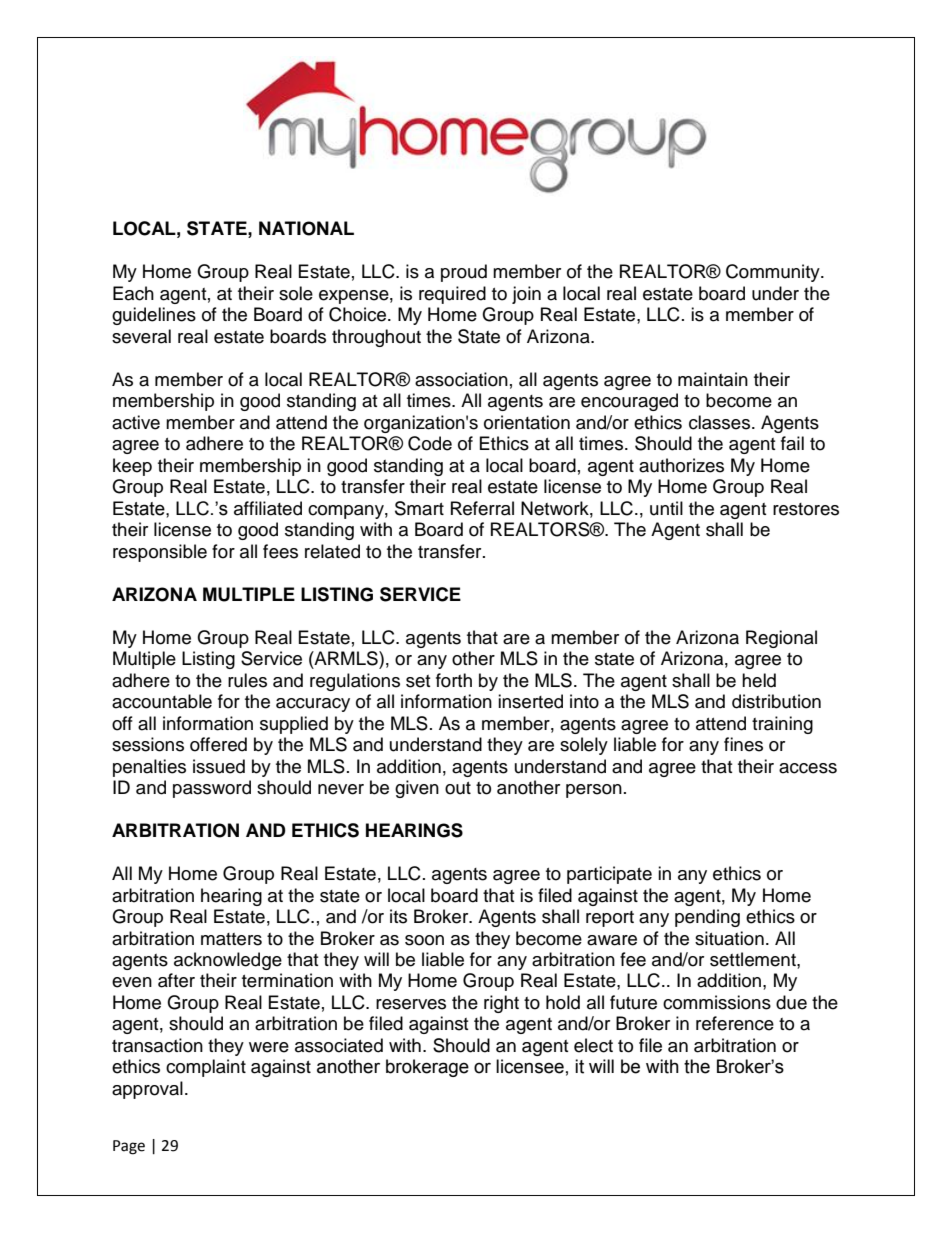  What do you see at coordinates (424, 940) in the image?
I see `soon` at bounding box center [424, 940].
